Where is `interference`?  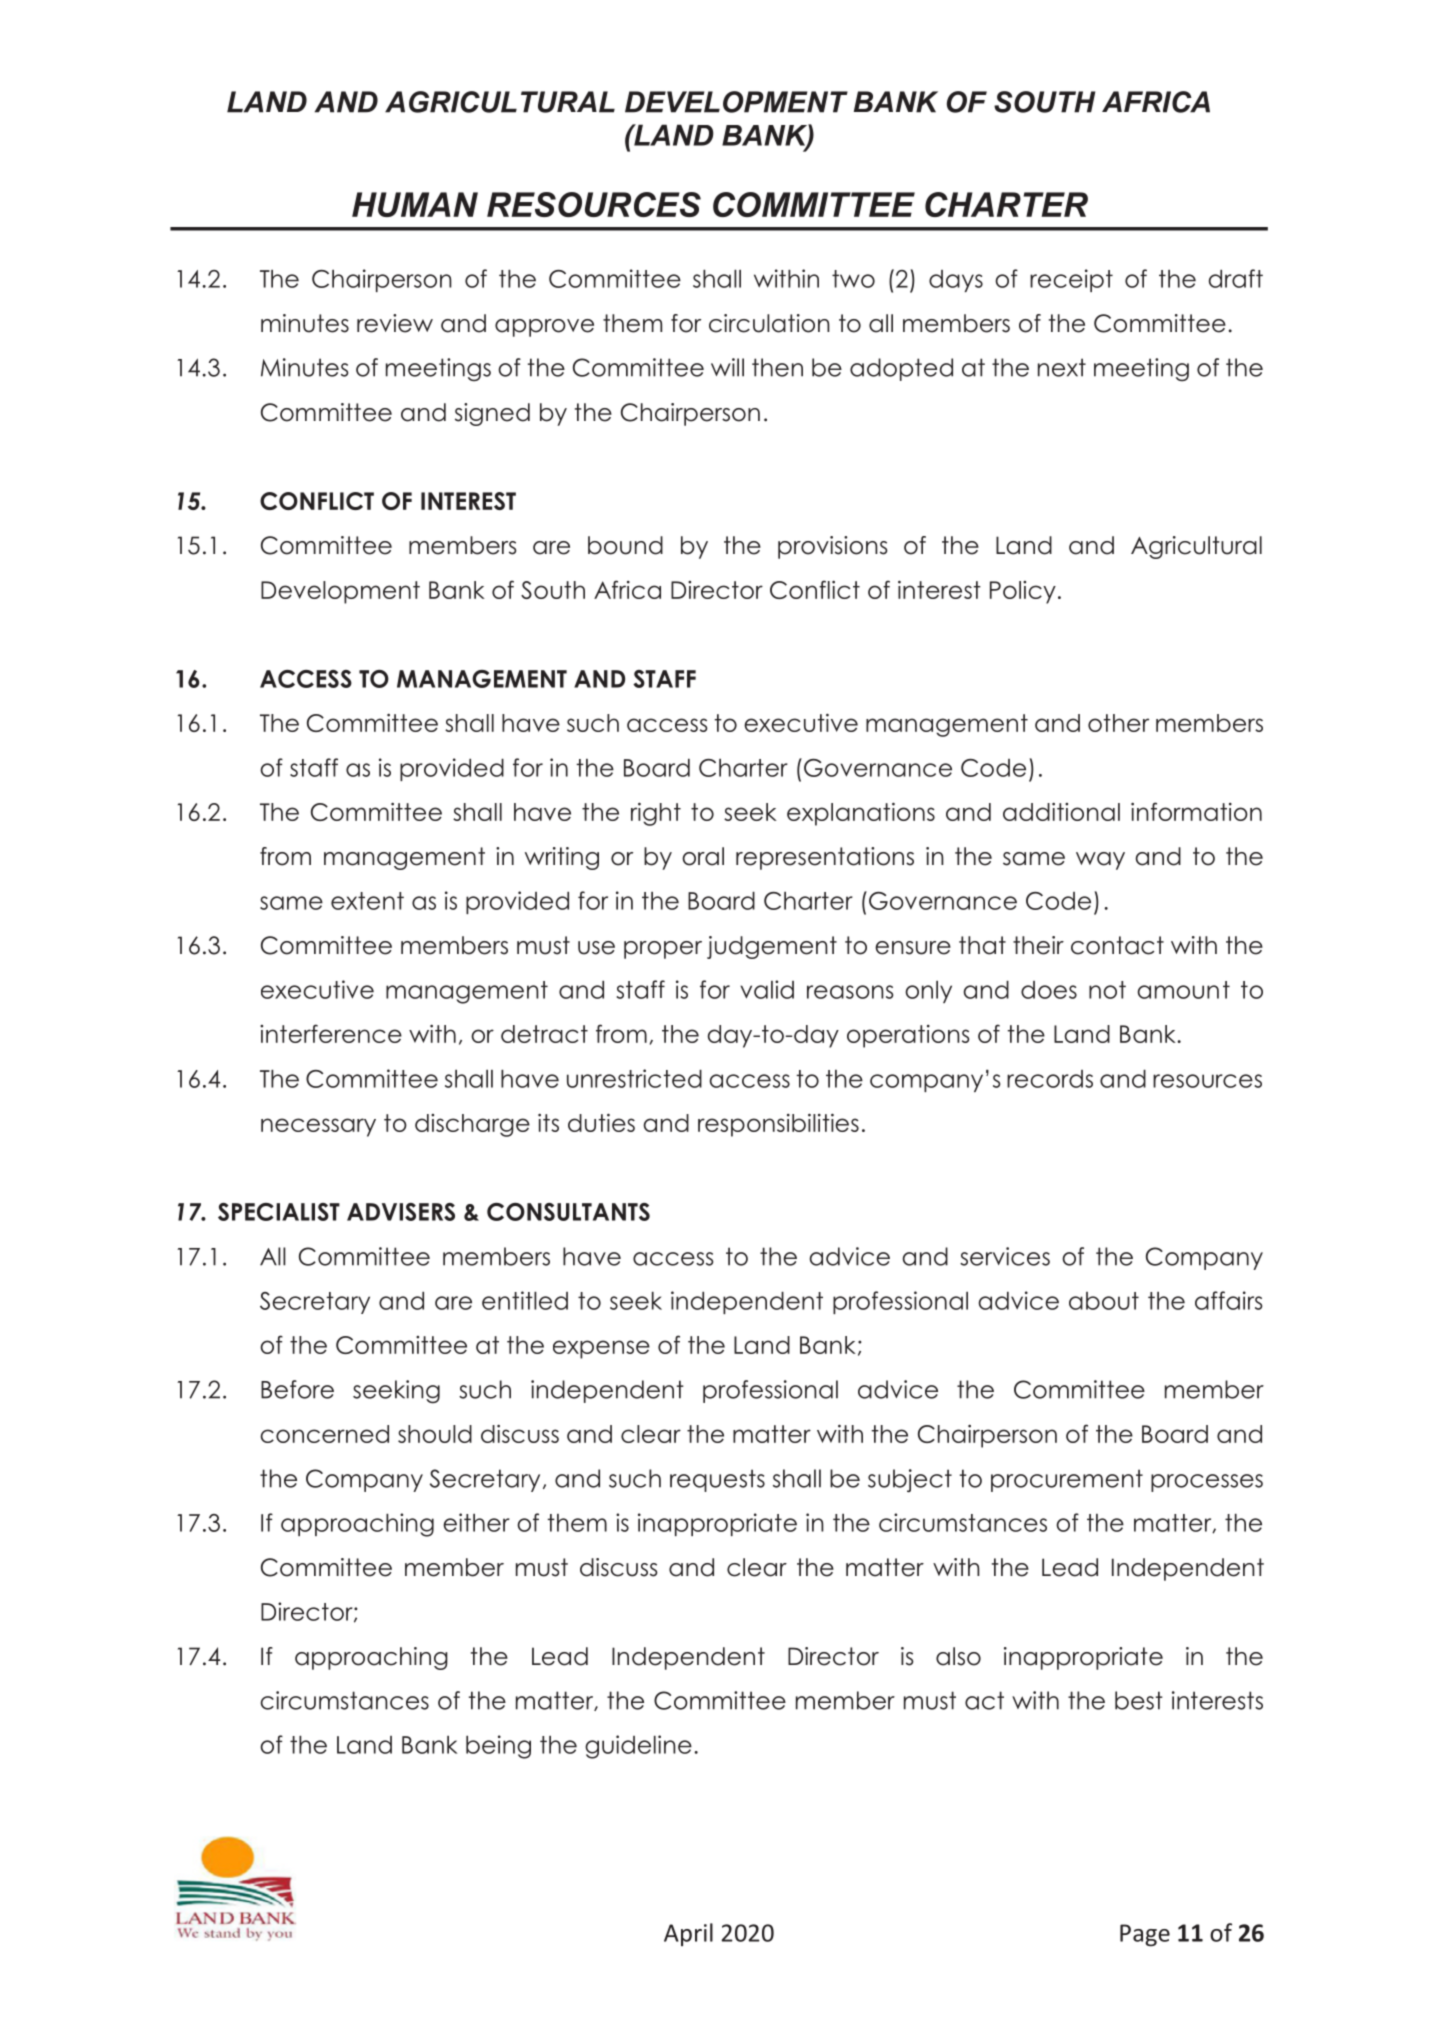
interference is located at coordinates (331, 1033).
